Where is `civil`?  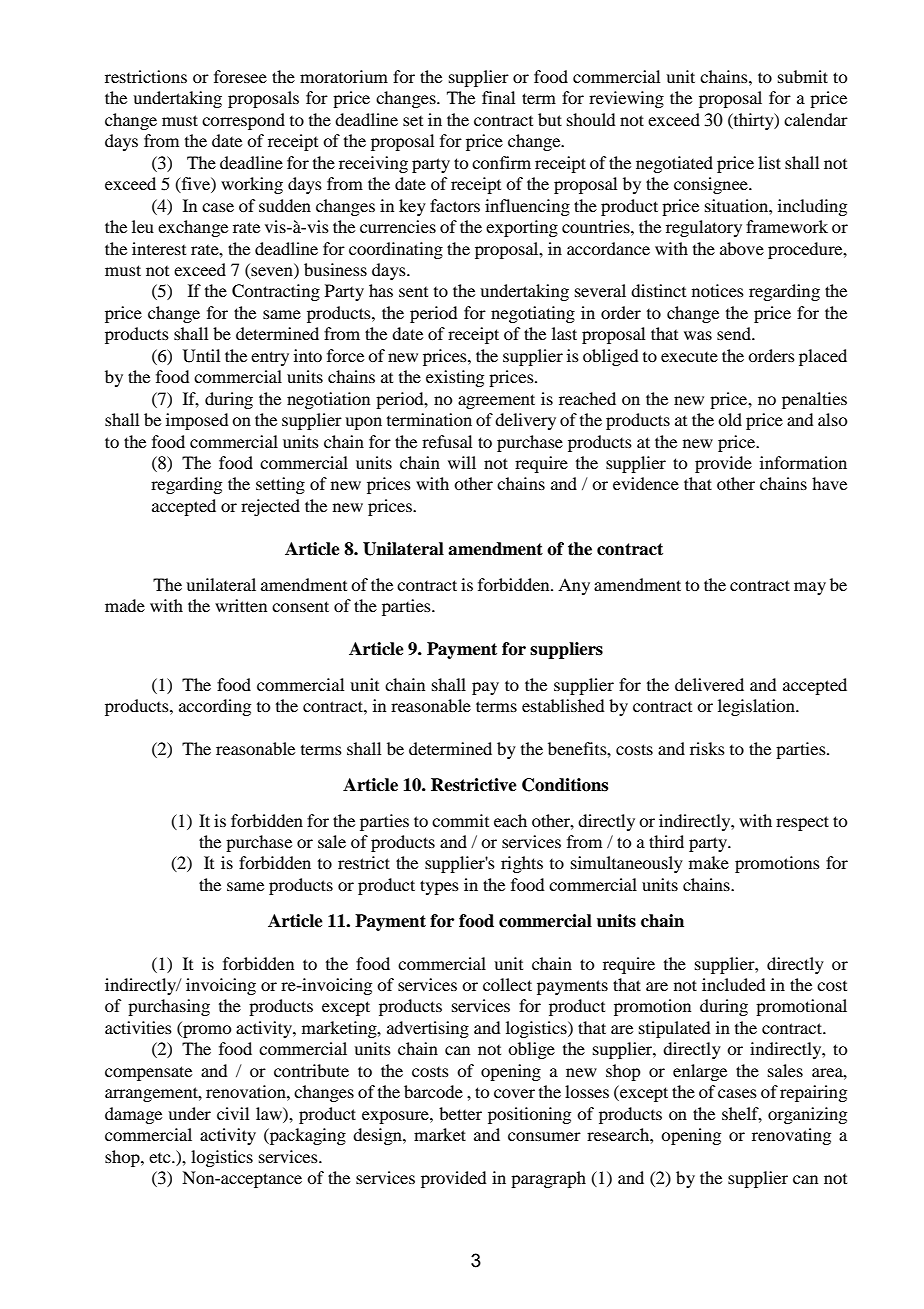 civil is located at coordinates (233, 1113).
